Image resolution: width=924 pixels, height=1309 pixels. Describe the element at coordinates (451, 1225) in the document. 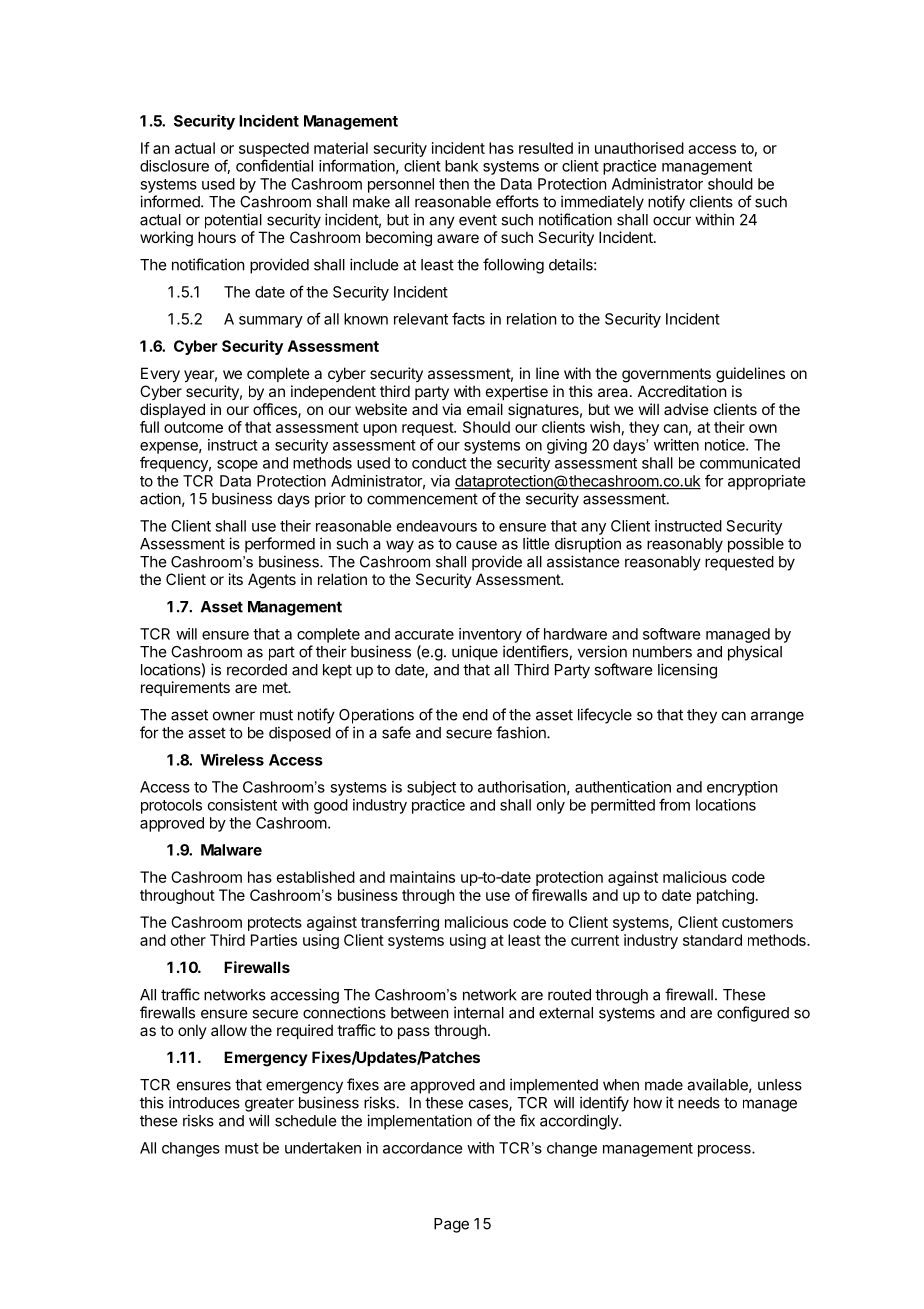

I see `Page` at that location.
